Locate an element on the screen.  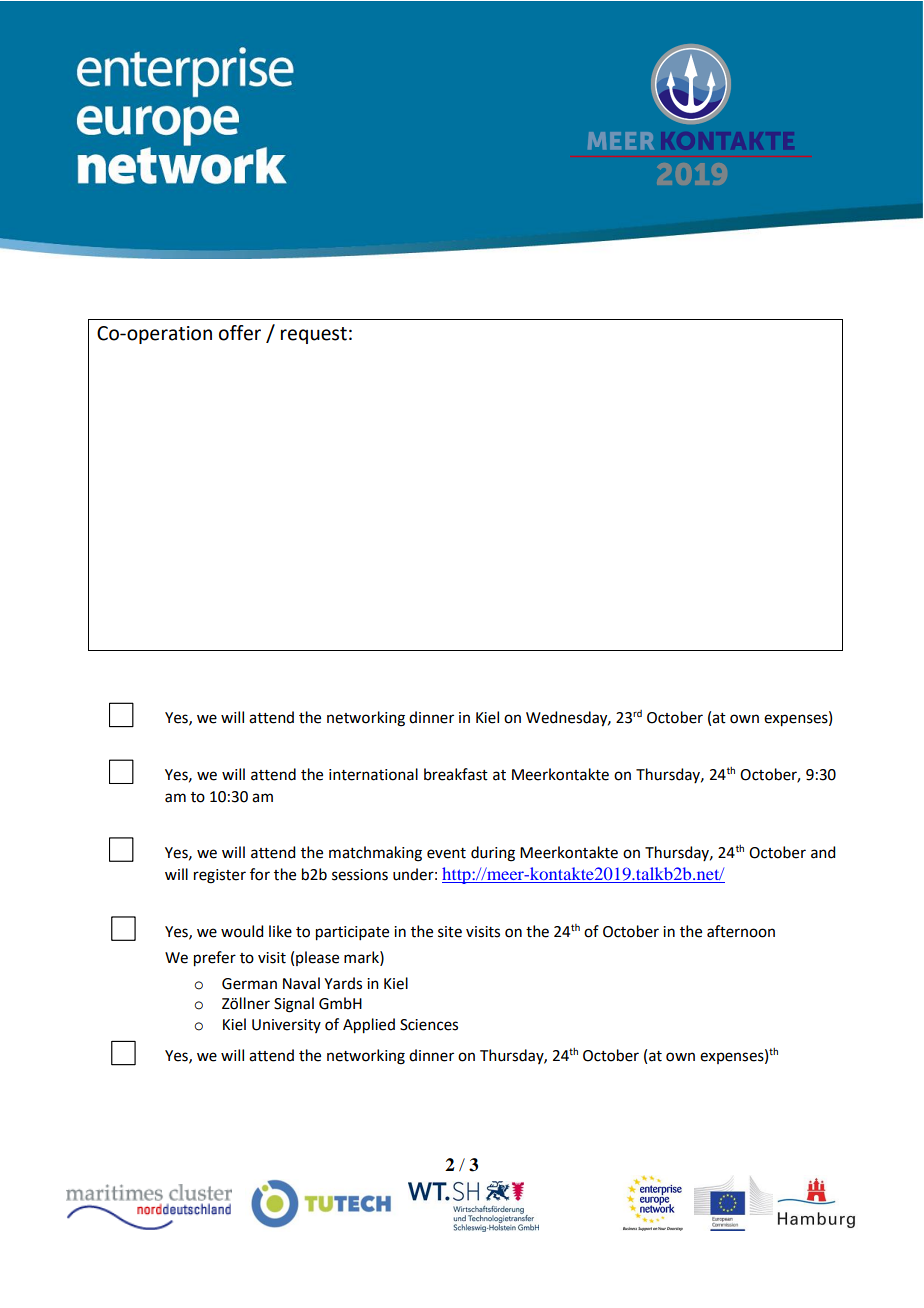
Sciences is located at coordinates (429, 1025).
